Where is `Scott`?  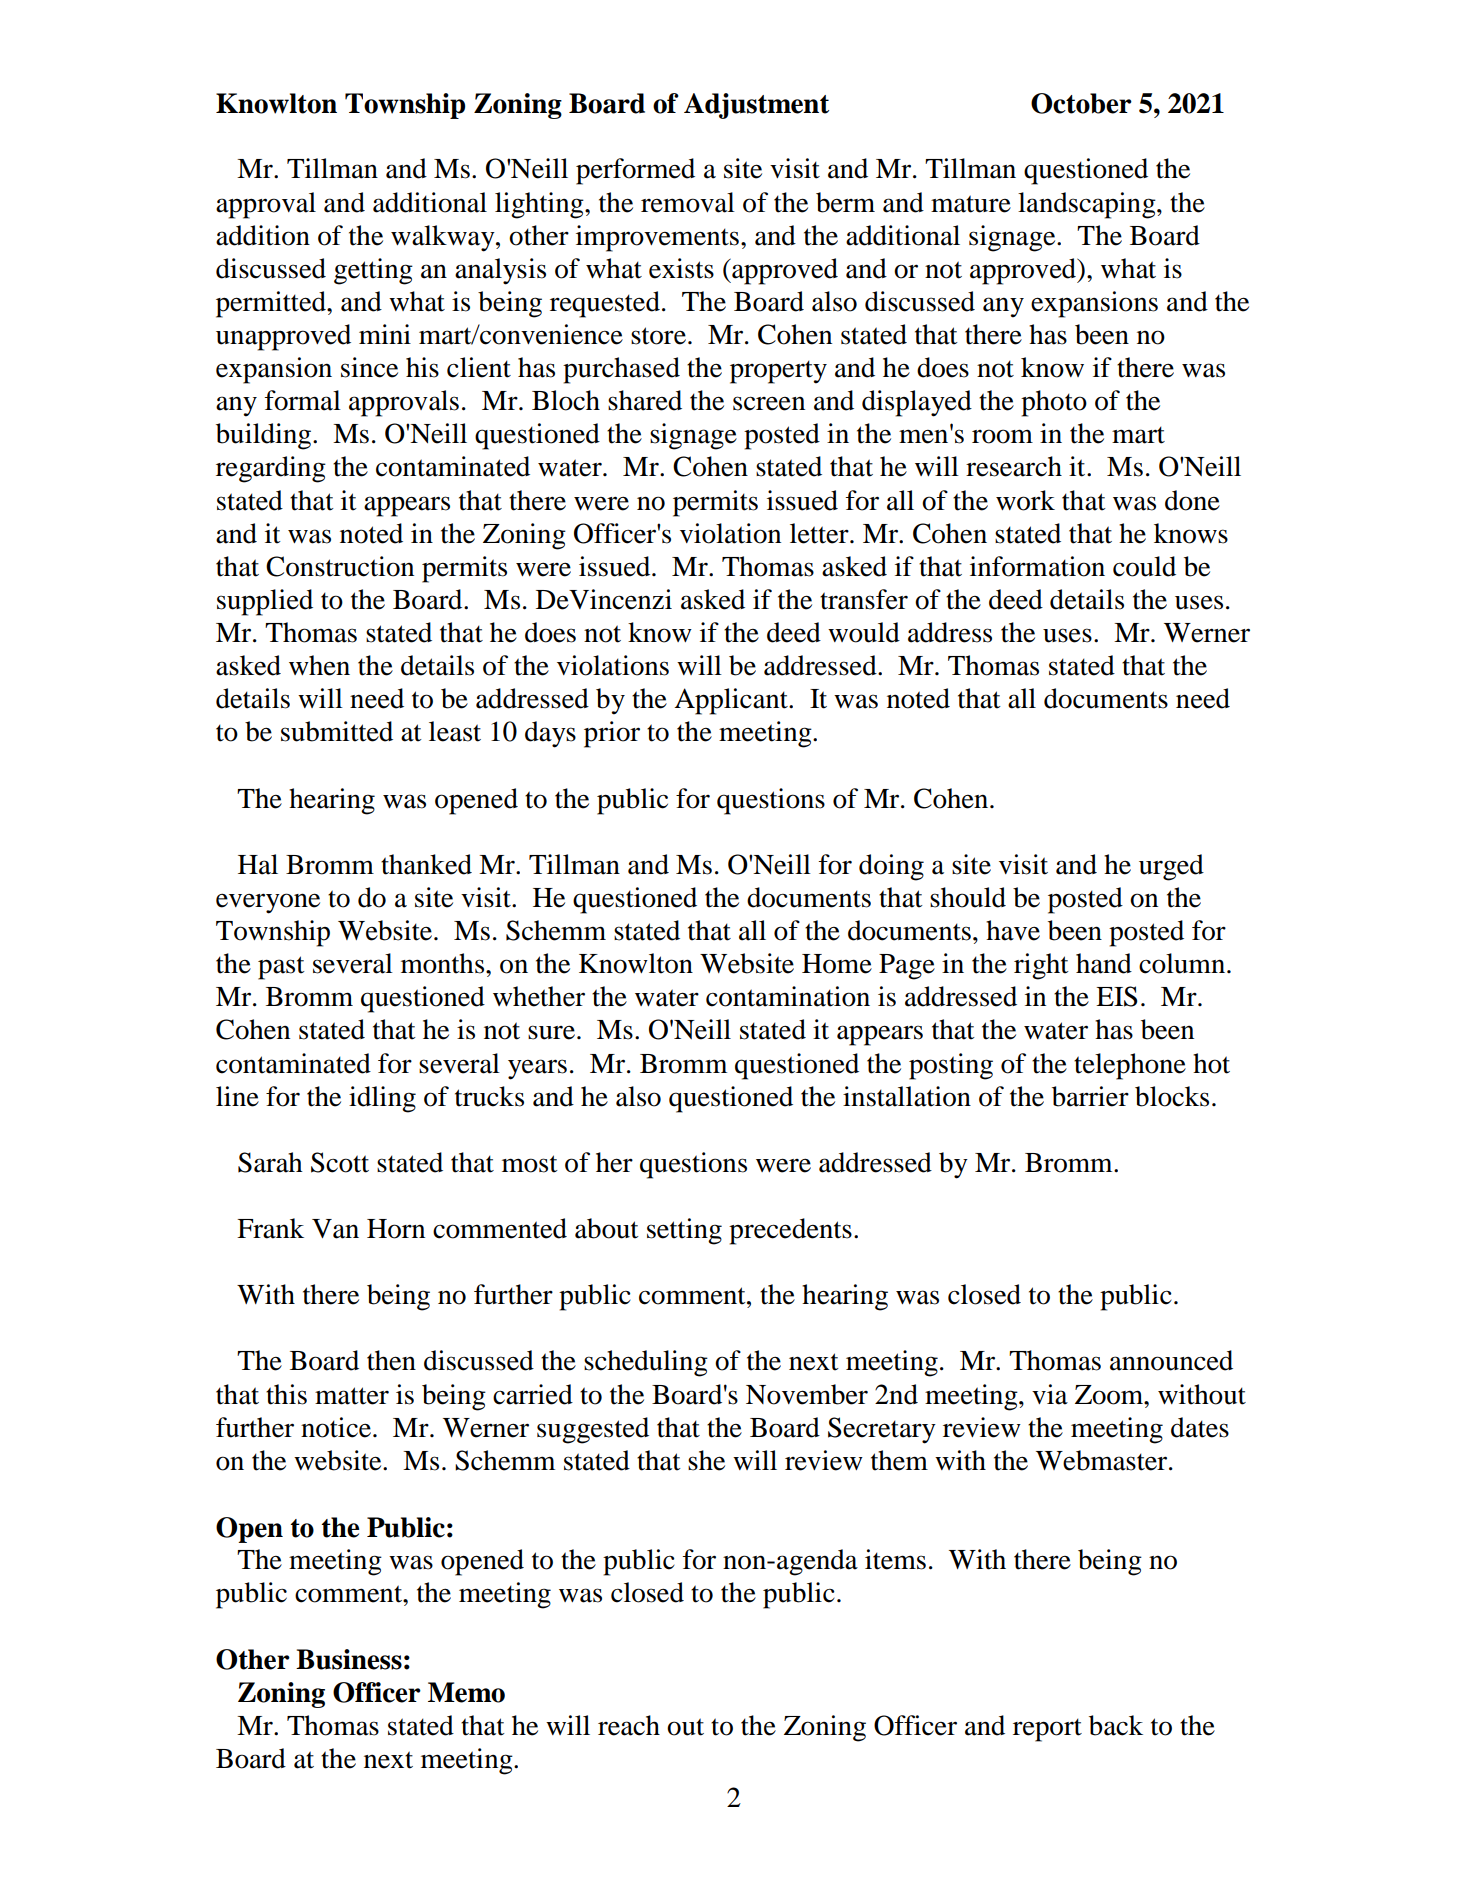
Scott is located at coordinates (340, 1162).
